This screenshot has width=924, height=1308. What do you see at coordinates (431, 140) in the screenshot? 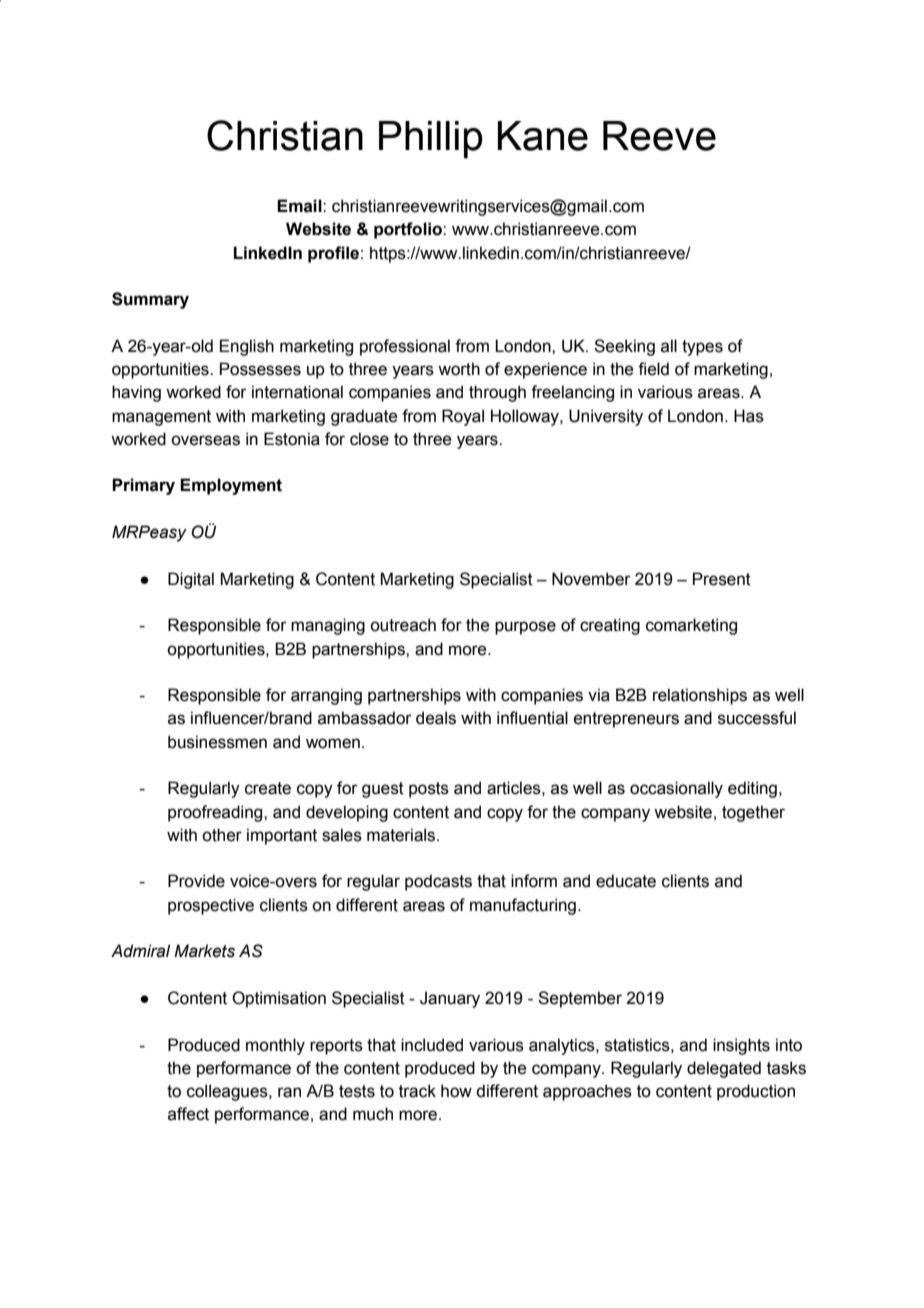
I see `Phillip` at bounding box center [431, 140].
